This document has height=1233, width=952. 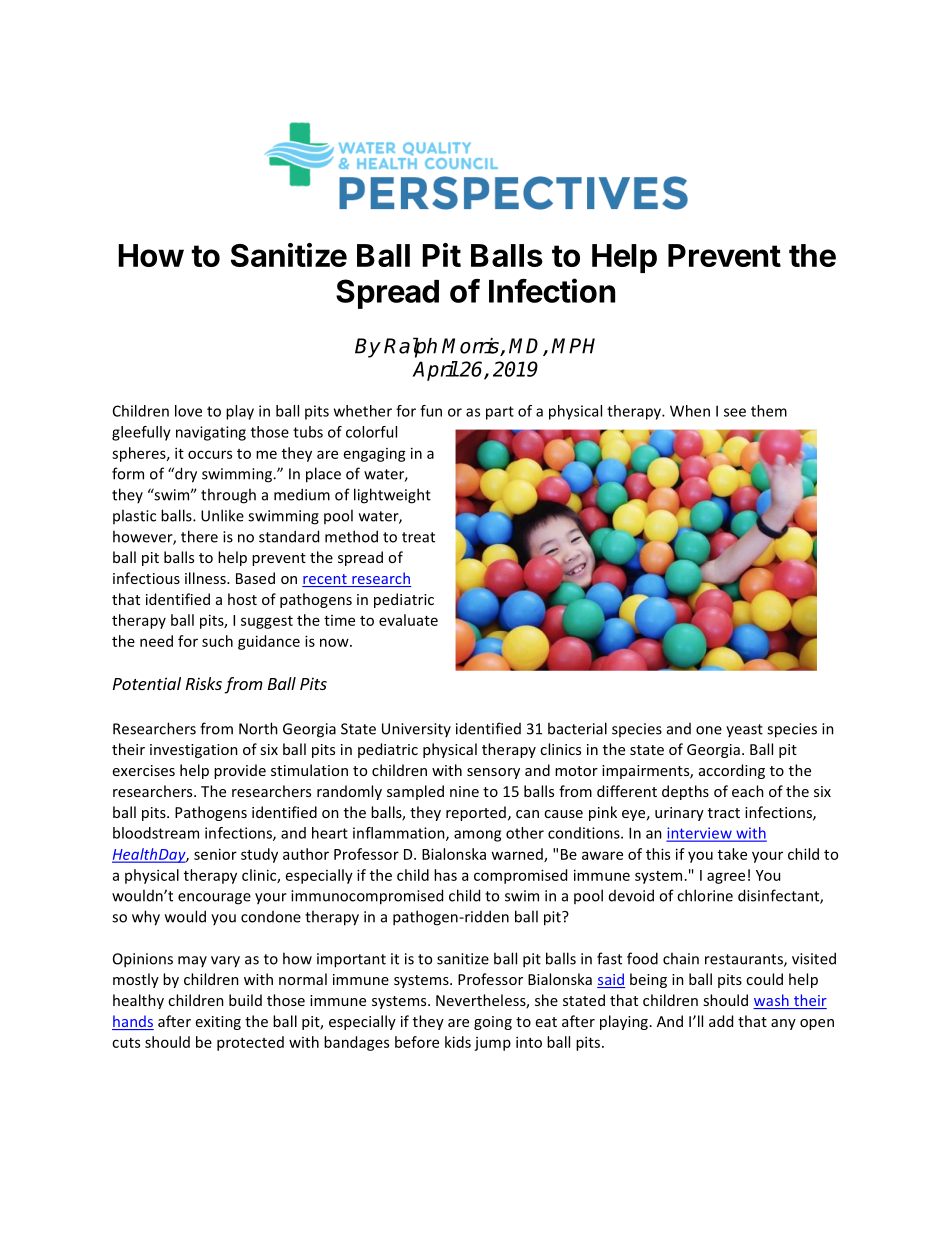 What do you see at coordinates (206, 578) in the document?
I see `illness` at bounding box center [206, 578].
